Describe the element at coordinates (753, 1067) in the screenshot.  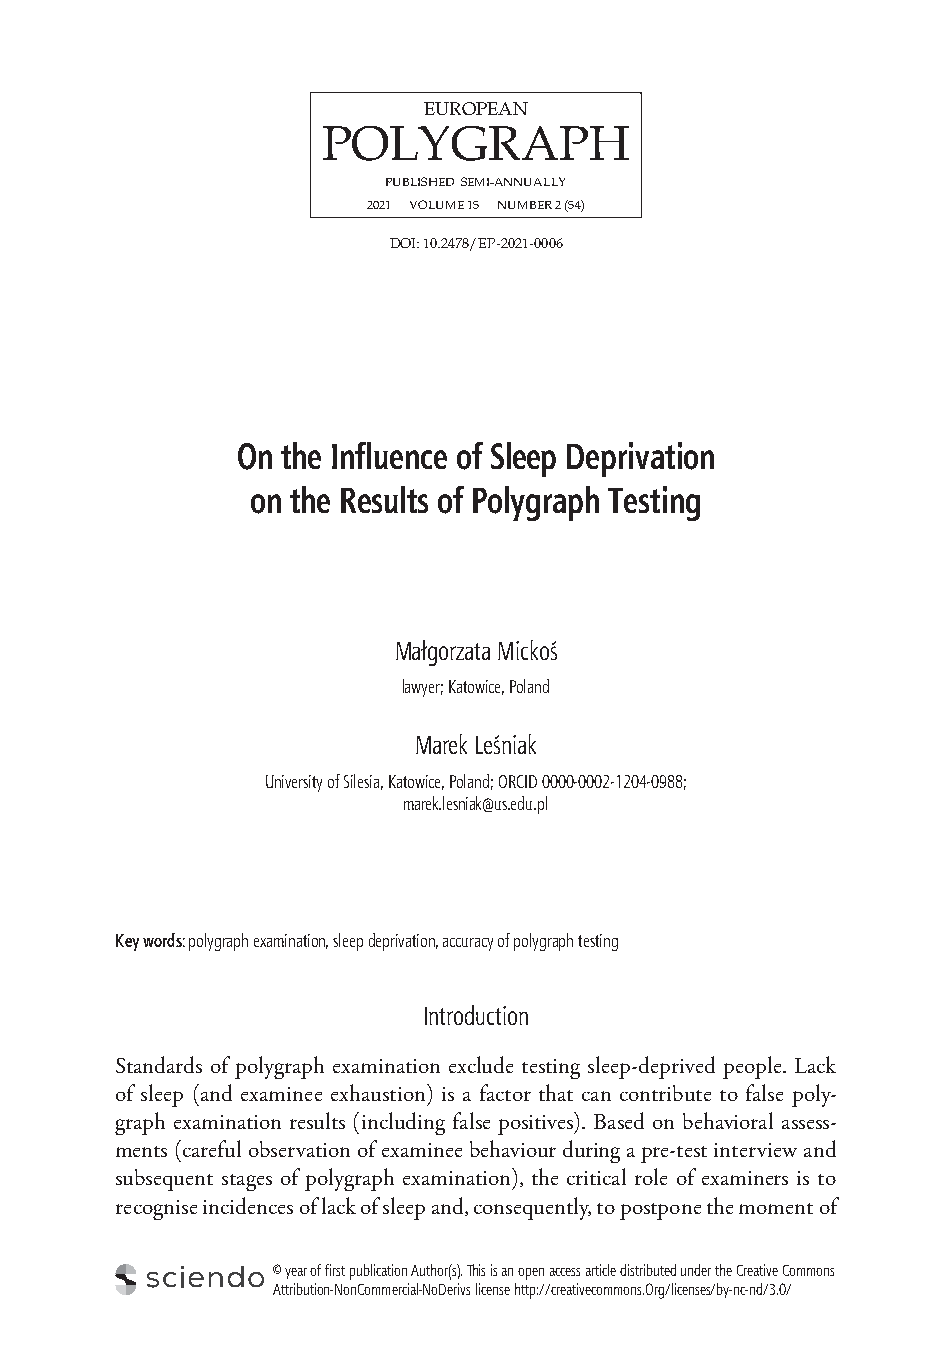
I see `people` at that location.
